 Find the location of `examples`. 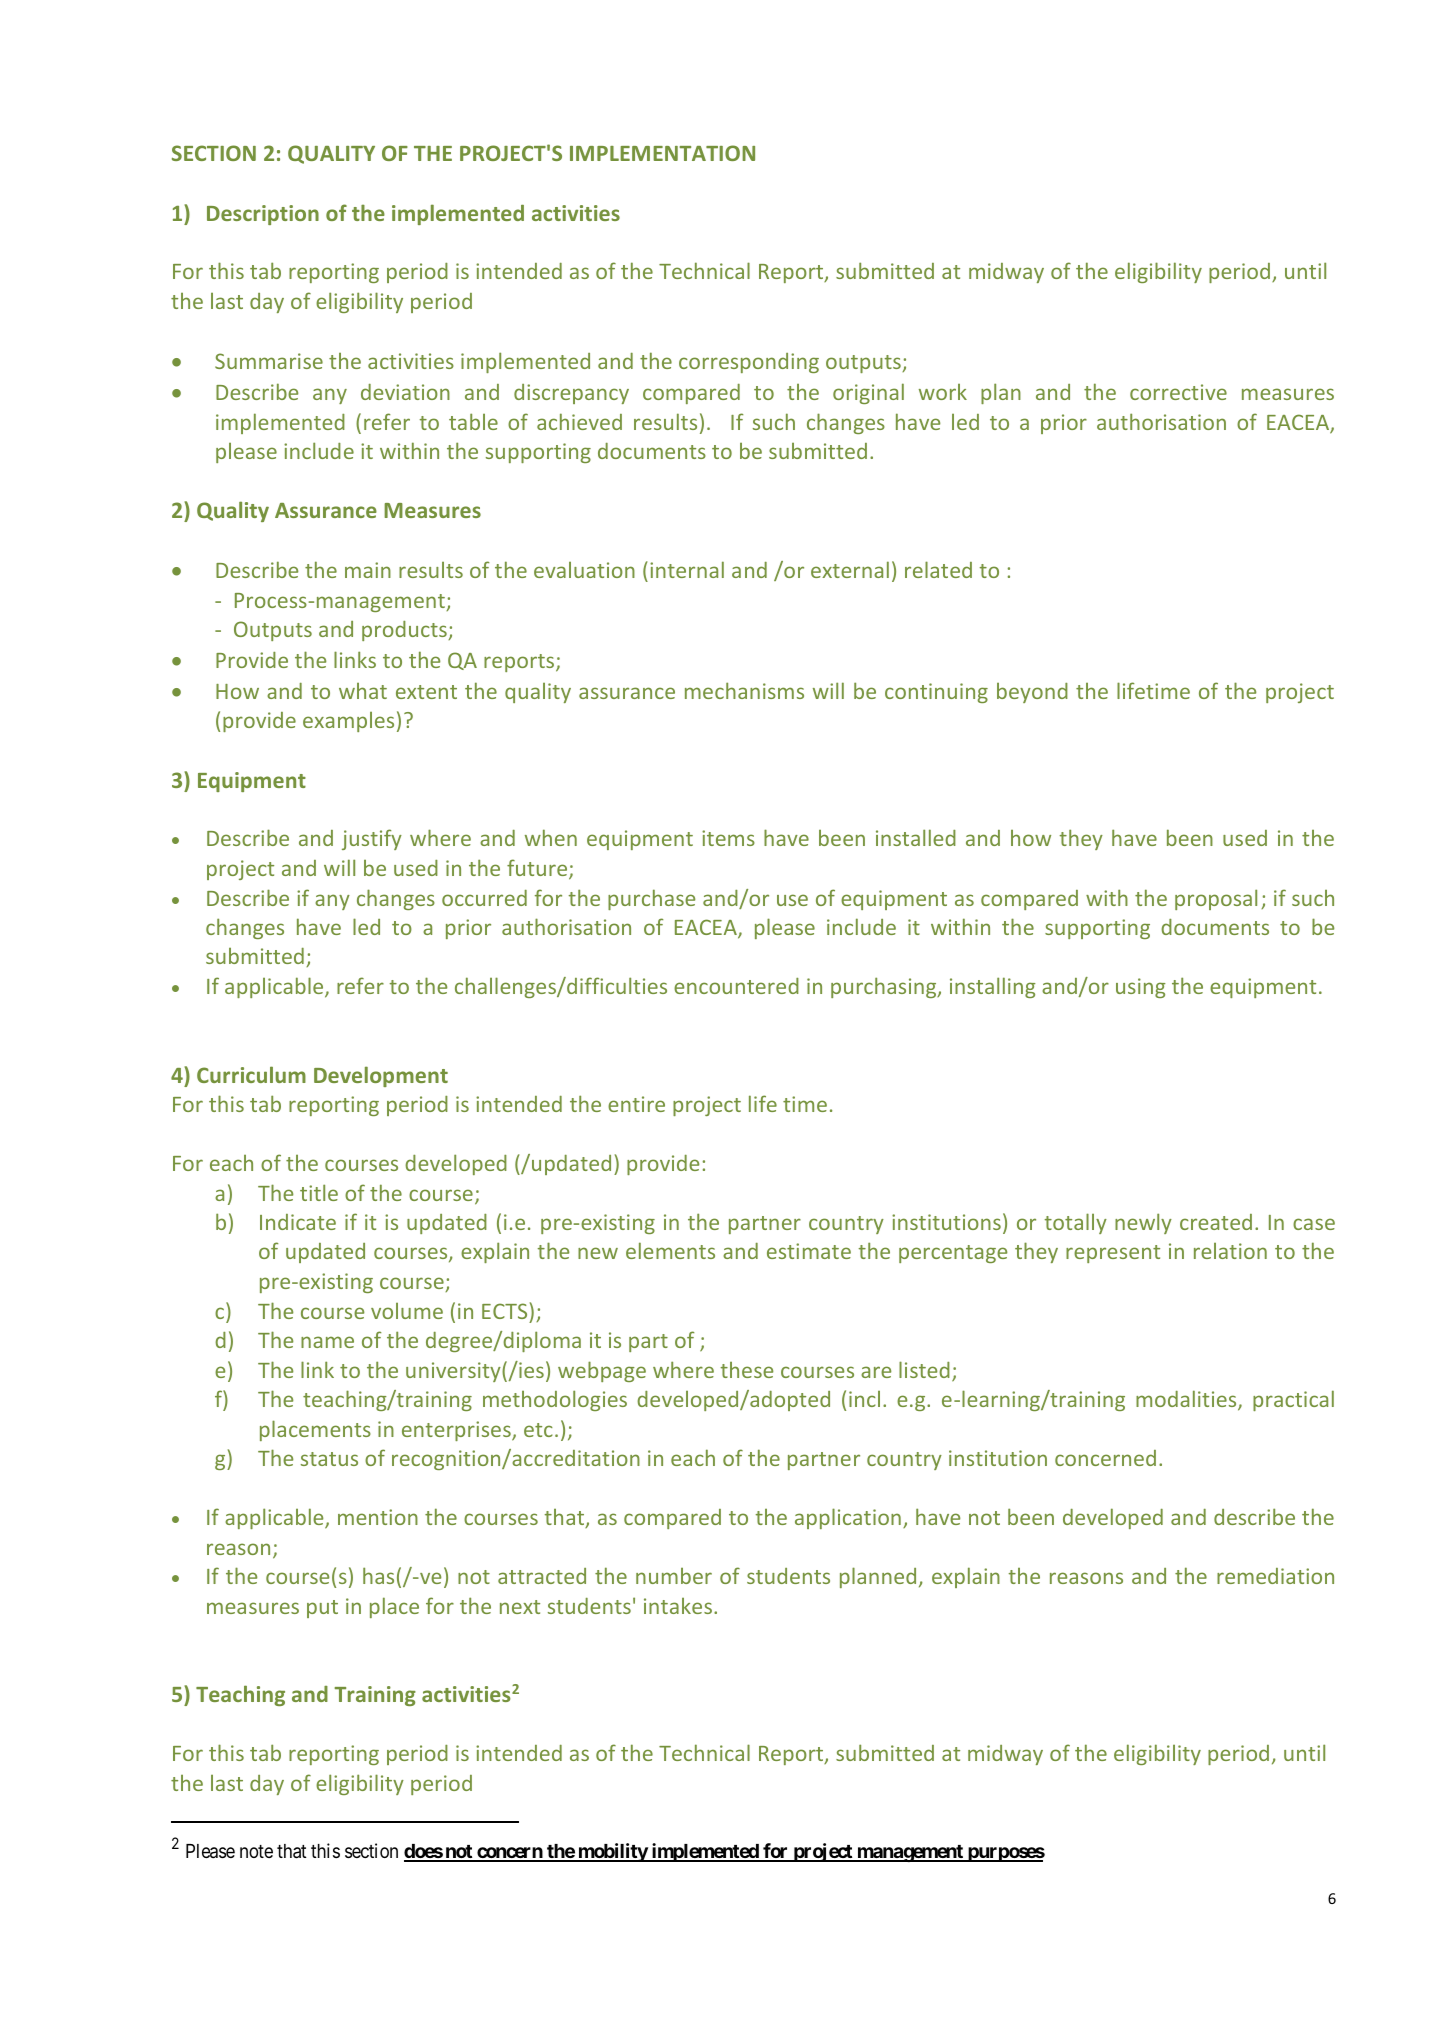

examples is located at coordinates (348, 722).
